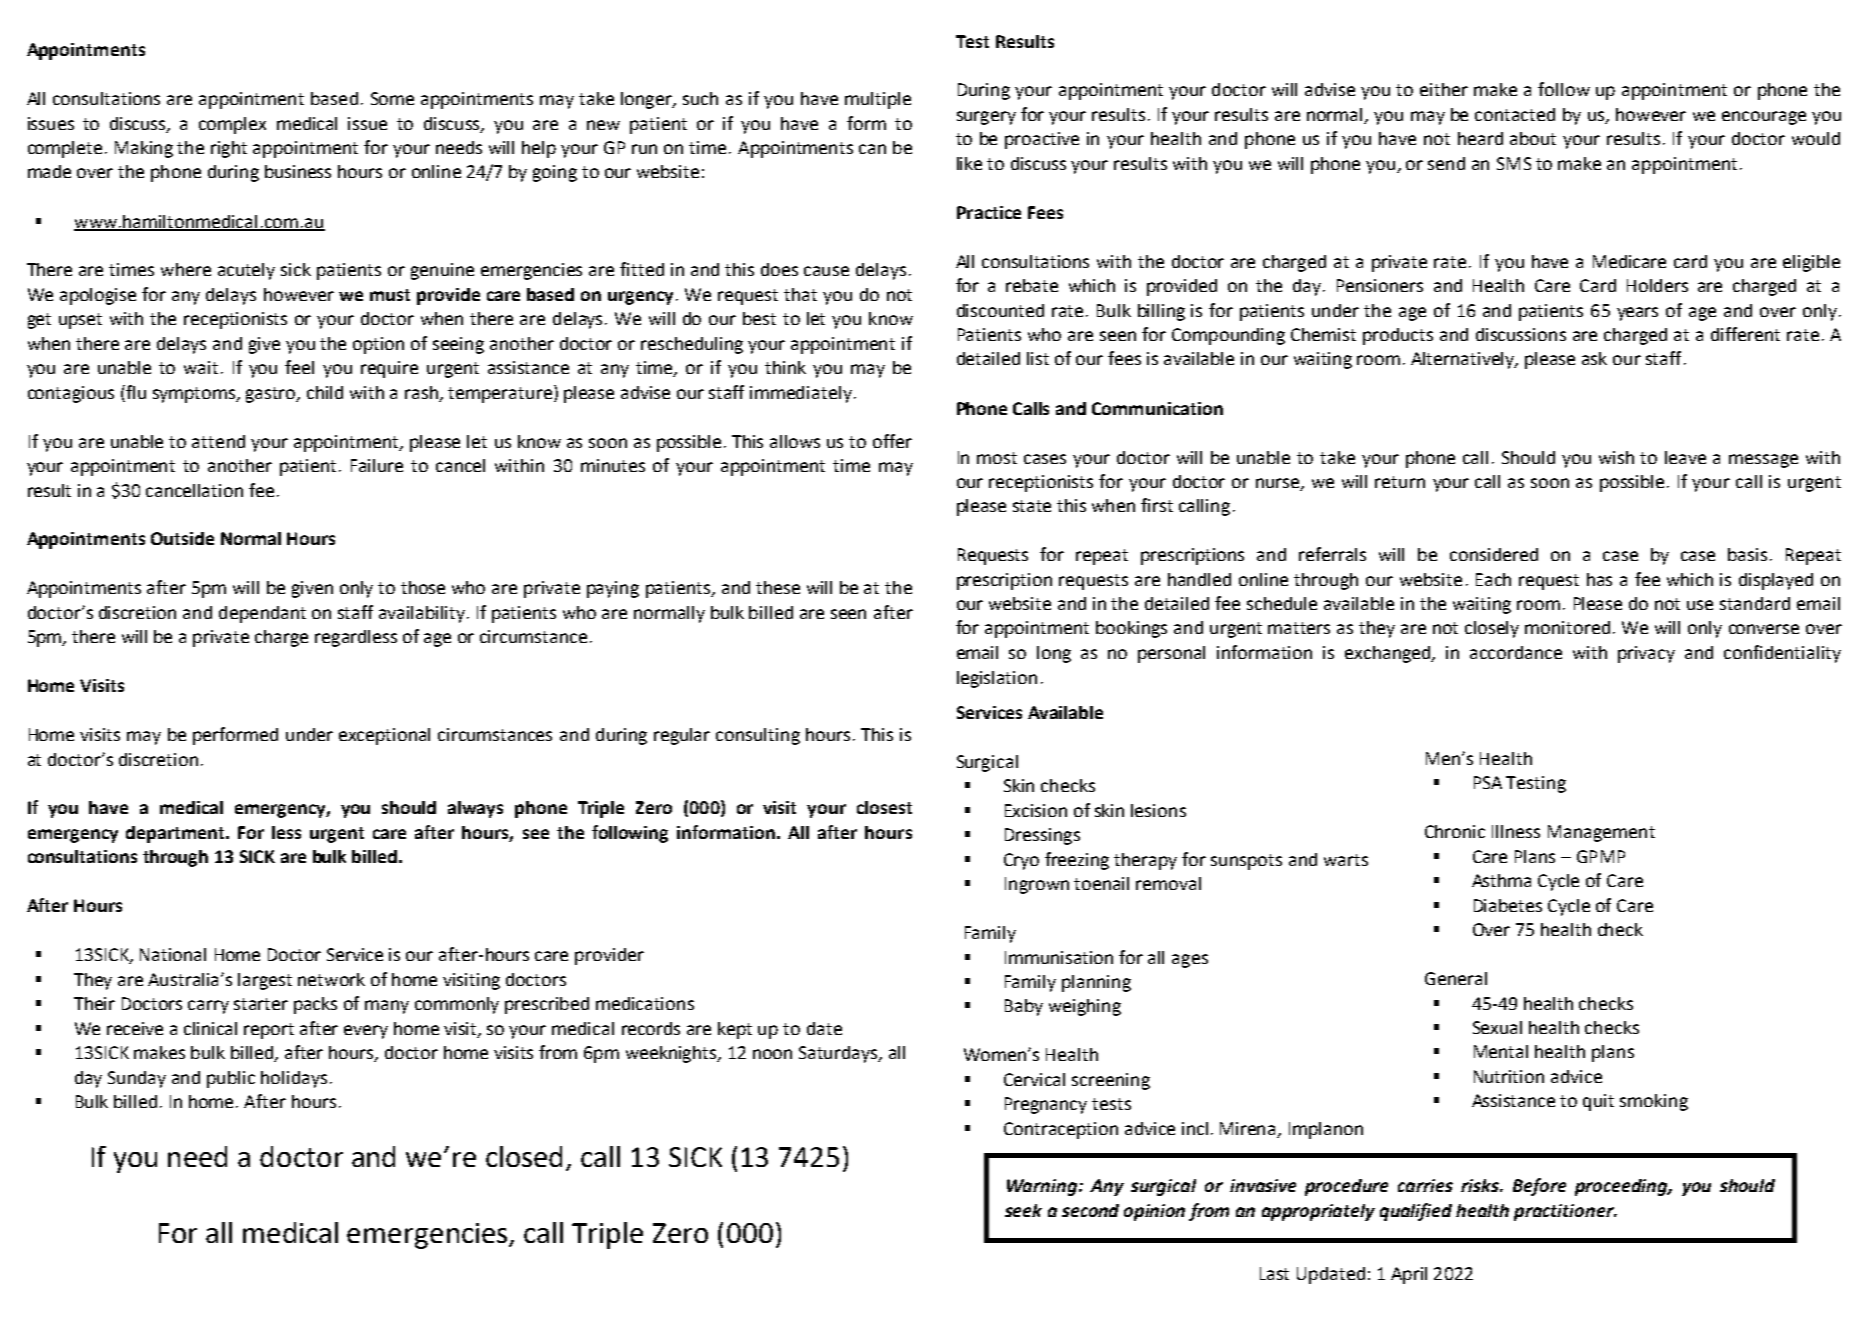 Image resolution: width=1874 pixels, height=1325 pixels. Describe the element at coordinates (272, 395) in the screenshot. I see `gastro` at that location.
